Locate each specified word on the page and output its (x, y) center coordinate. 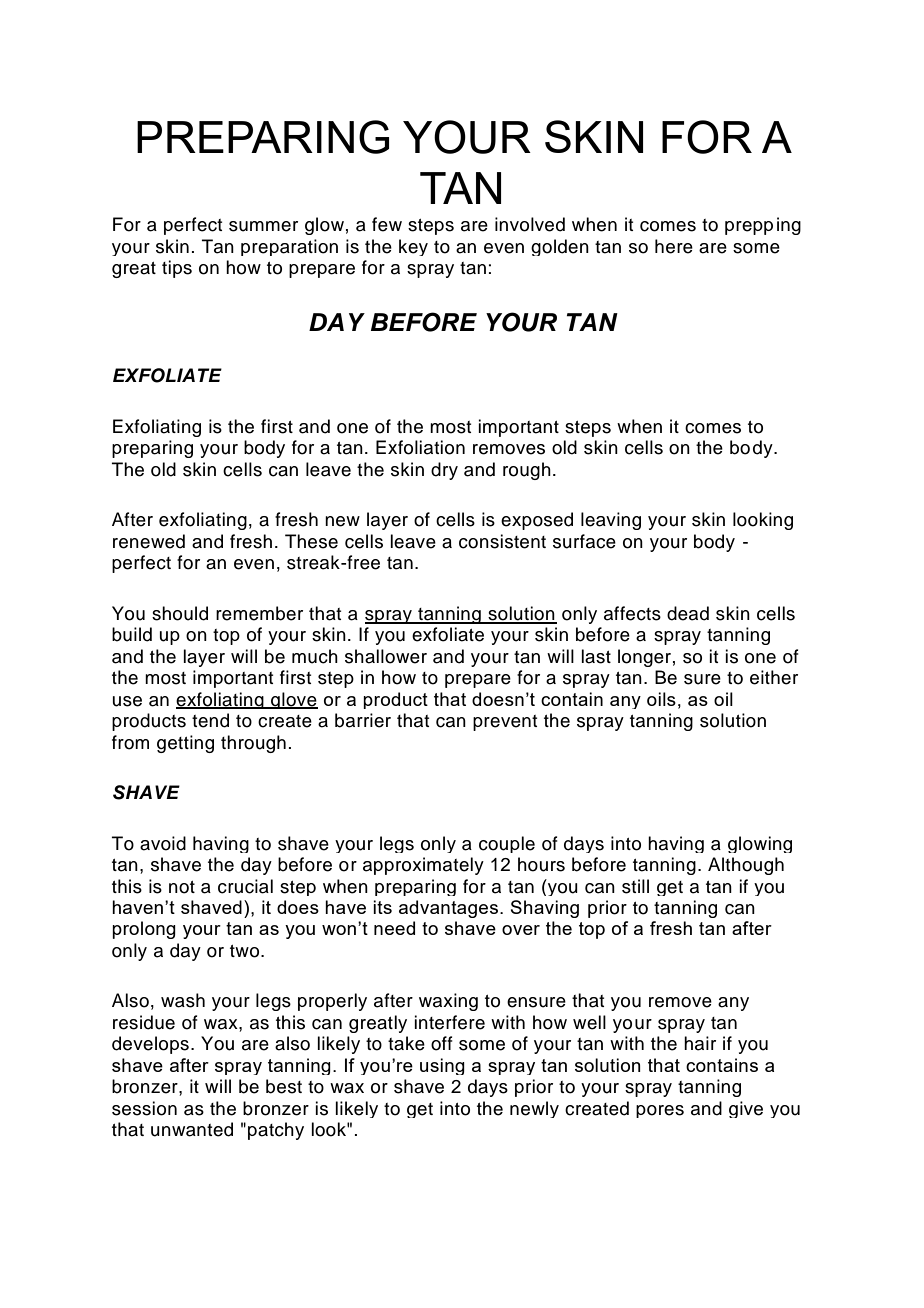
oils (661, 699)
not (182, 887)
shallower (386, 656)
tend (210, 720)
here (674, 246)
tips (177, 269)
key (413, 247)
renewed (149, 541)
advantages (450, 909)
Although (746, 866)
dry (444, 471)
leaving (611, 521)
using (442, 1066)
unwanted (192, 1129)
